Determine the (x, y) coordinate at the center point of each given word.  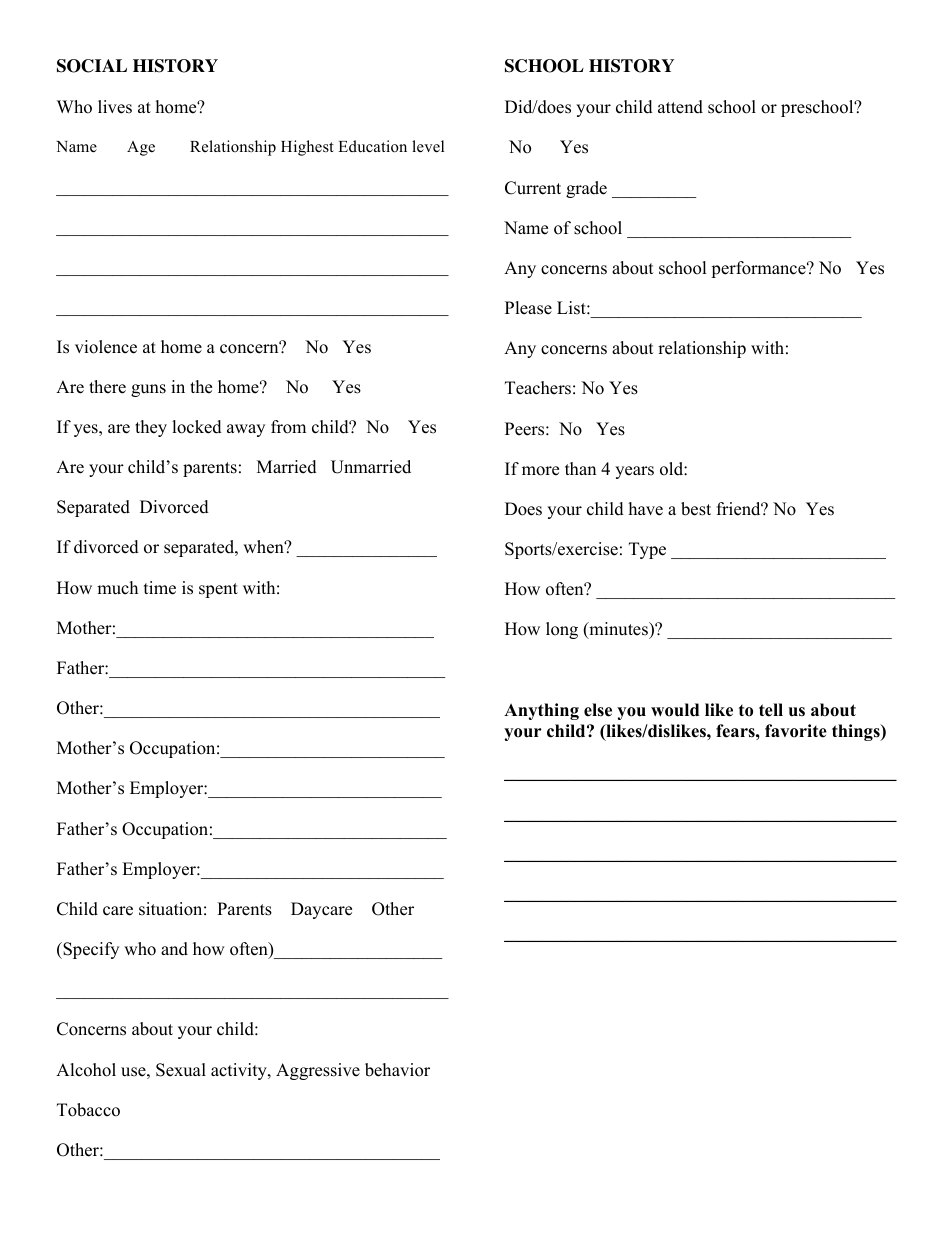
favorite (796, 731)
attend (680, 107)
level (428, 146)
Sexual (181, 1070)
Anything (541, 711)
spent (218, 590)
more (540, 471)
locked (197, 427)
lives (115, 107)
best (696, 509)
